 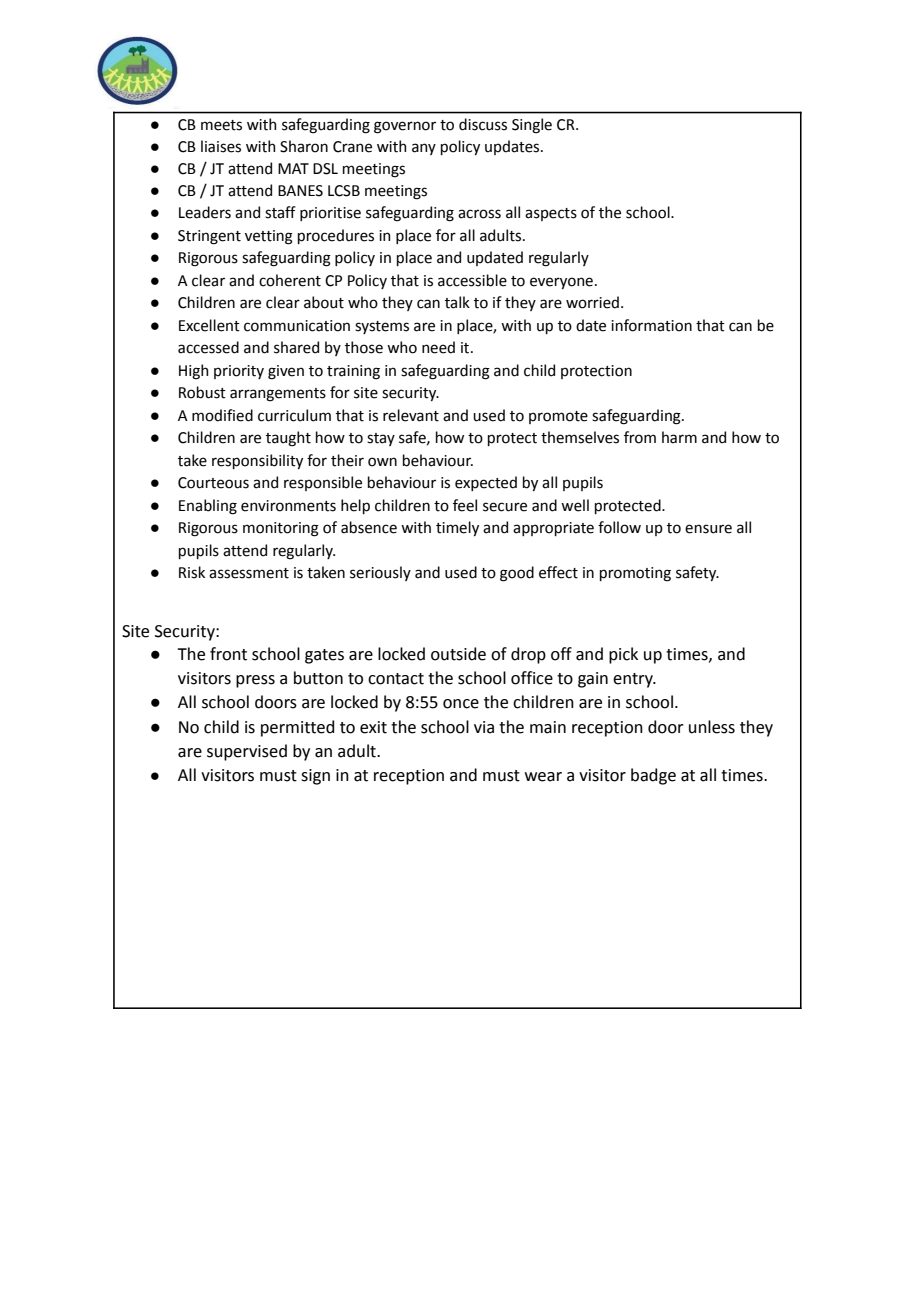 I want to click on outside, so click(x=458, y=654).
